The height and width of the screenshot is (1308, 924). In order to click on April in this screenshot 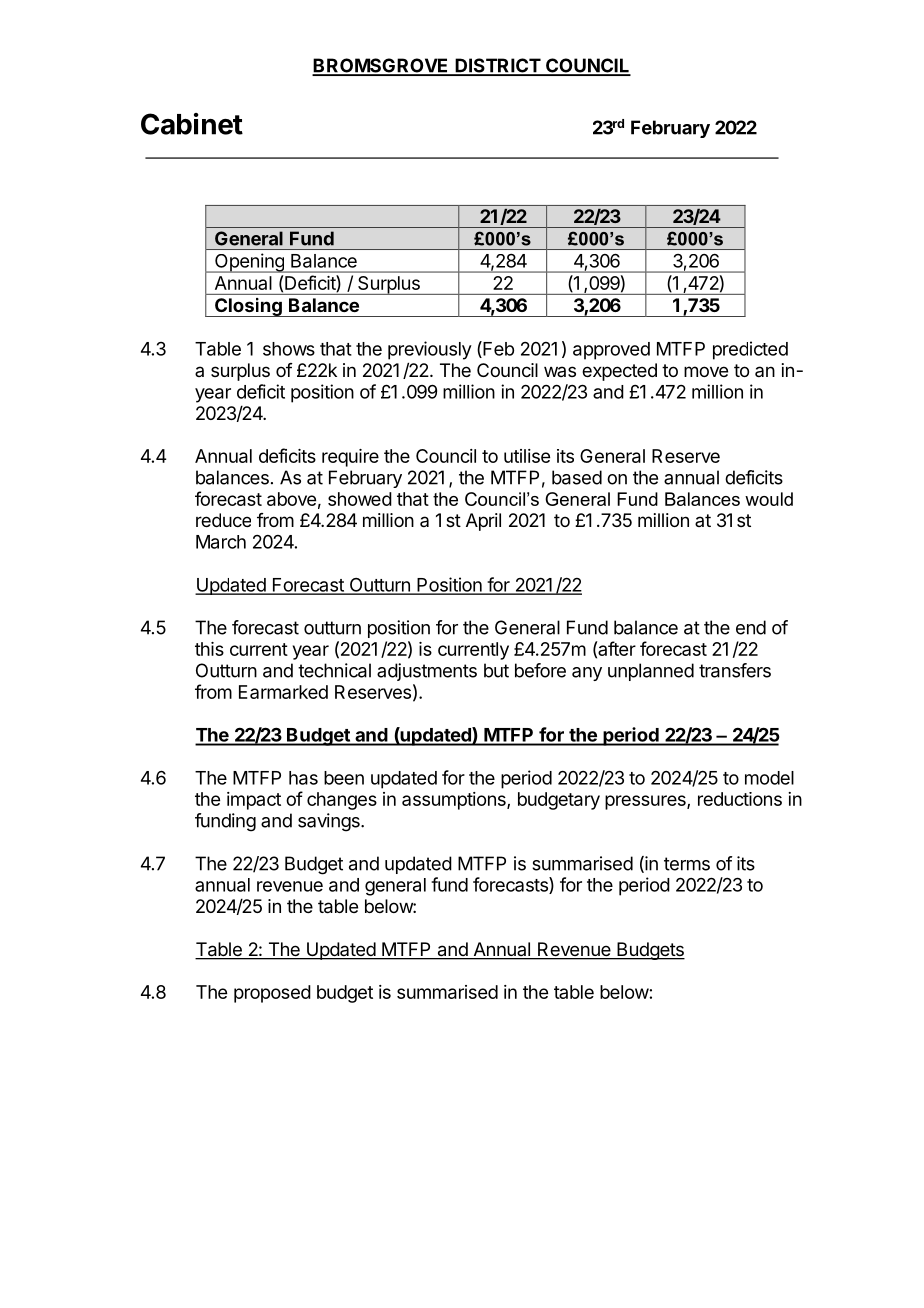, I will do `click(483, 522)`.
